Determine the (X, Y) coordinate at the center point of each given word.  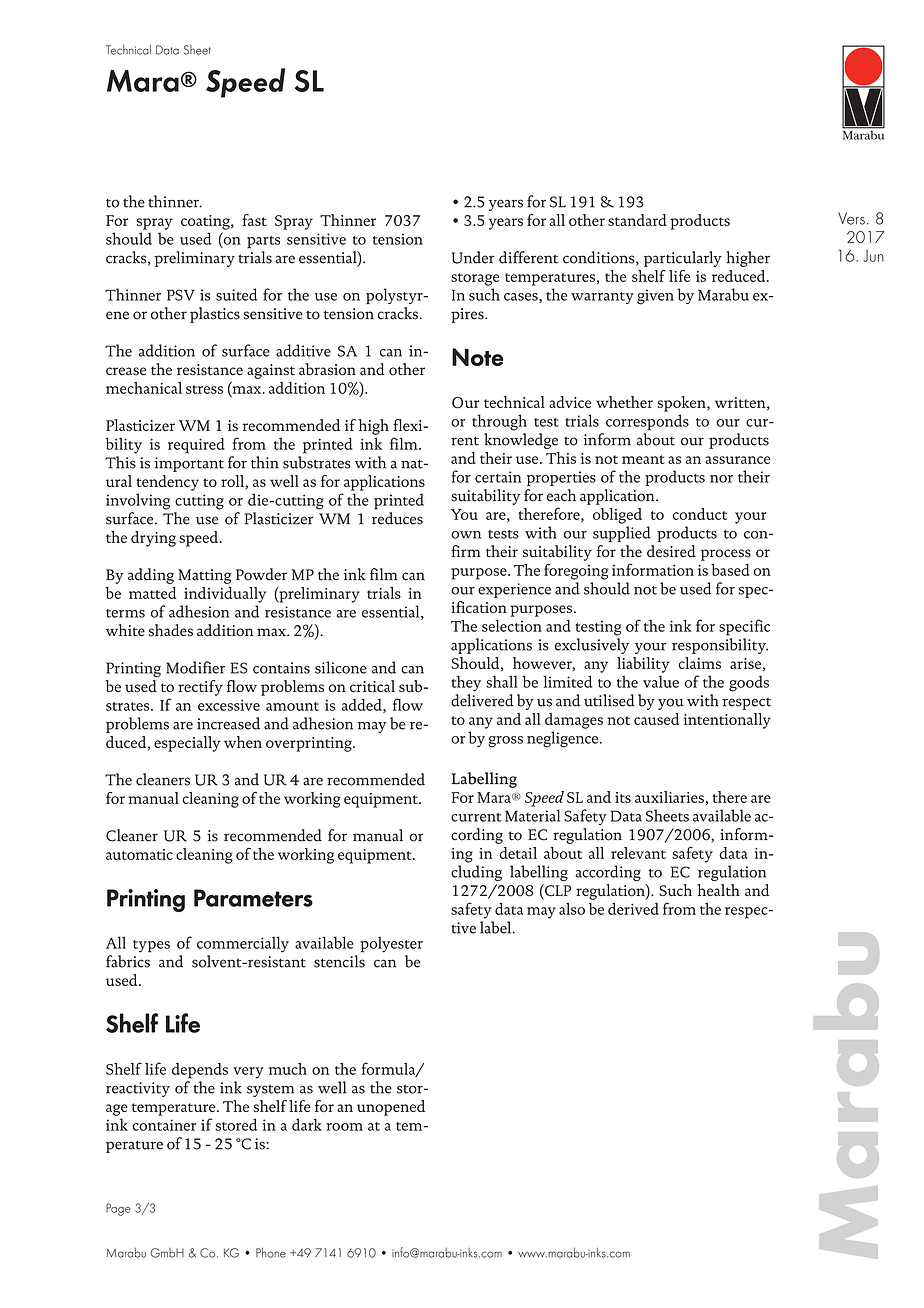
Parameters (253, 898)
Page (118, 1209)
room (344, 1127)
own (466, 535)
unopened (391, 1108)
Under (473, 257)
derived (633, 908)
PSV (181, 295)
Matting (205, 576)
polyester (391, 944)
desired (671, 551)
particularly (683, 259)
